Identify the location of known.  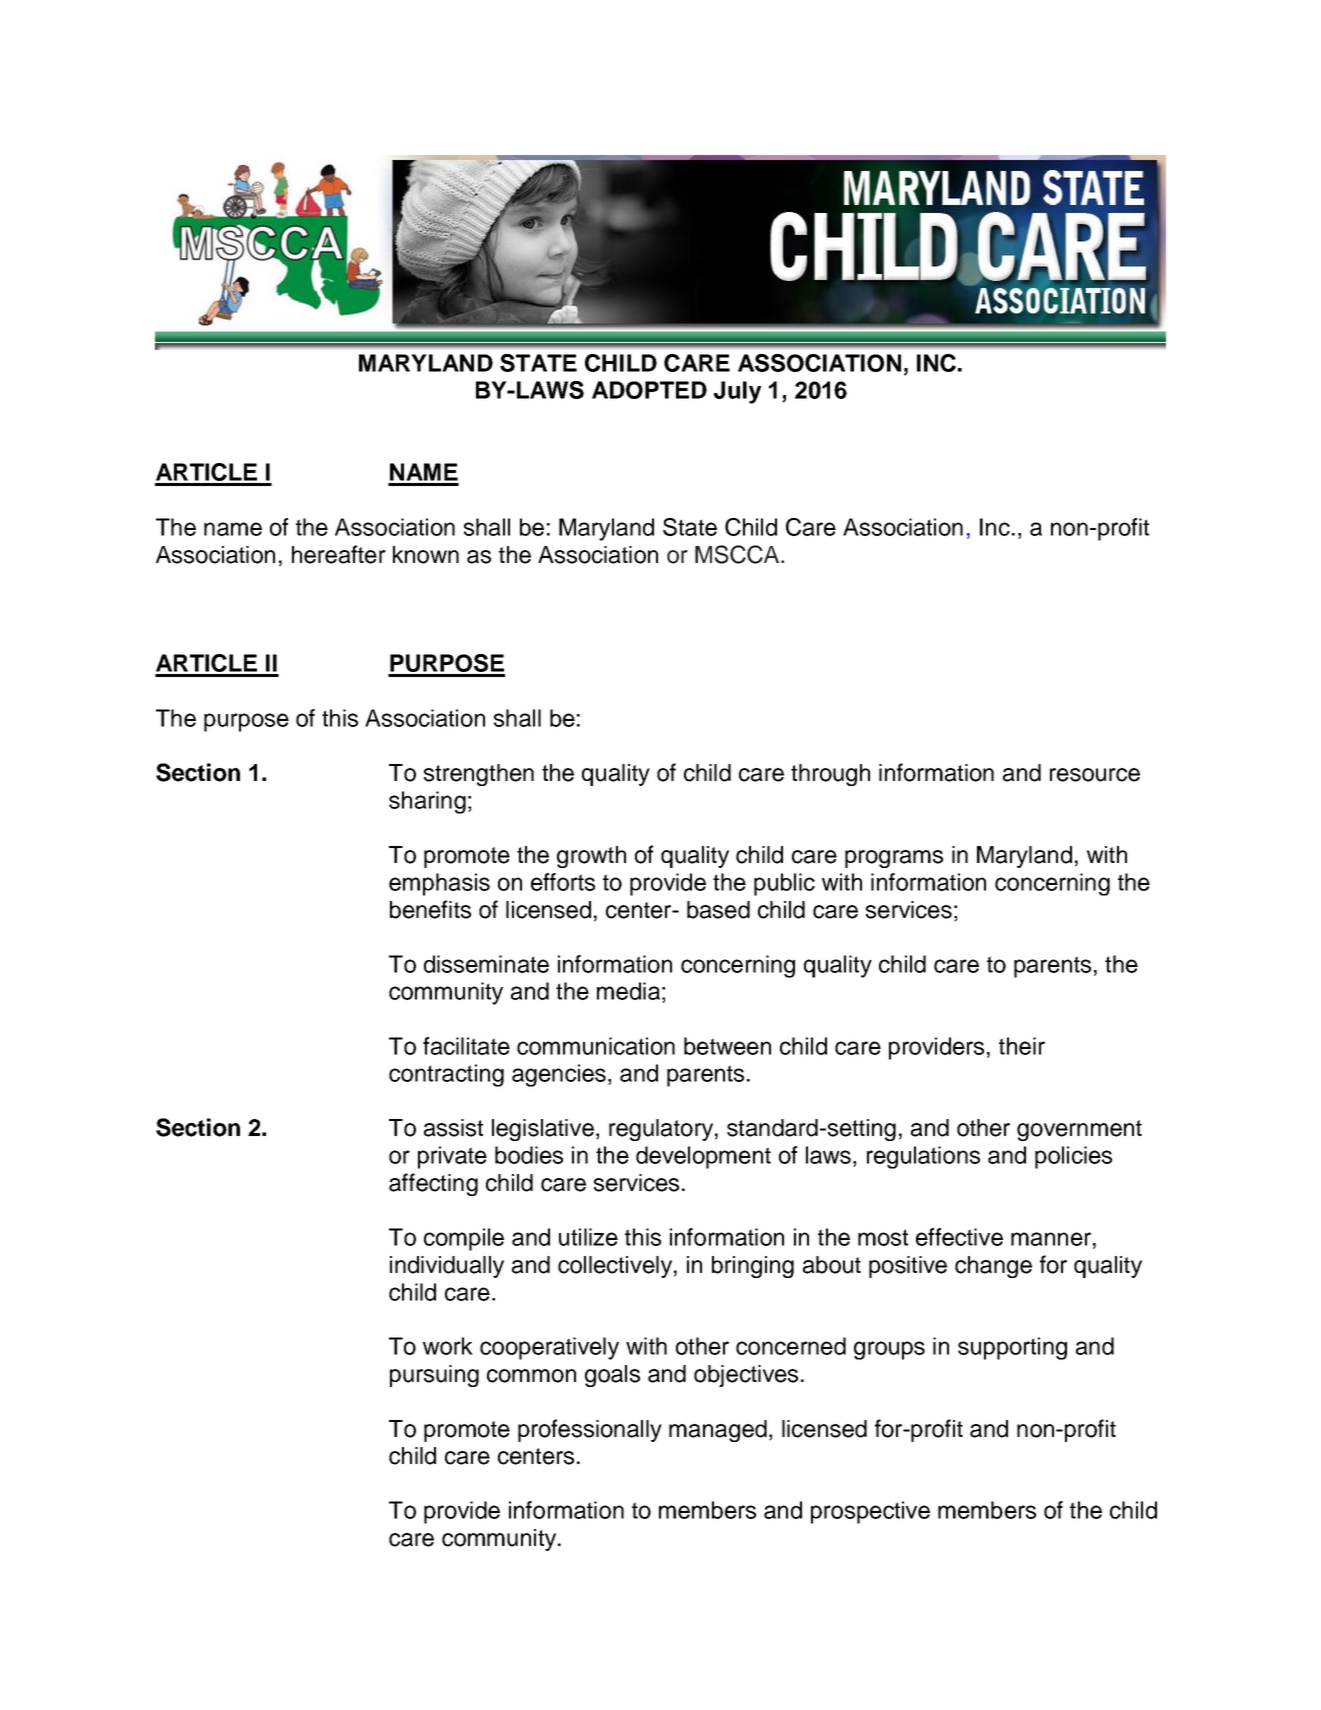
(426, 555).
